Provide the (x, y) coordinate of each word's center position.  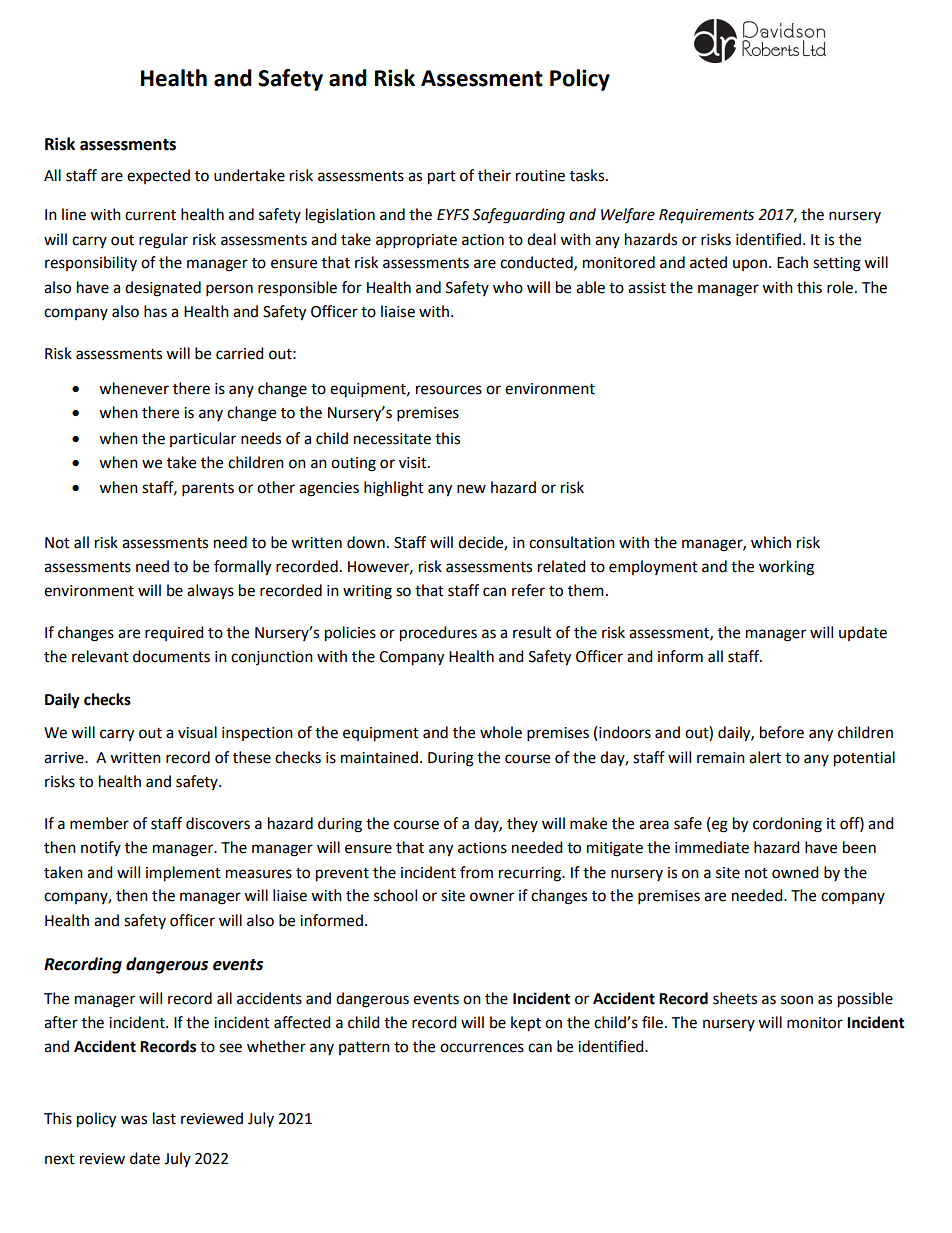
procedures (438, 634)
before (782, 732)
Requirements (706, 216)
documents (171, 656)
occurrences (482, 1048)
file (652, 1022)
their (494, 175)
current (150, 215)
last (164, 1118)
